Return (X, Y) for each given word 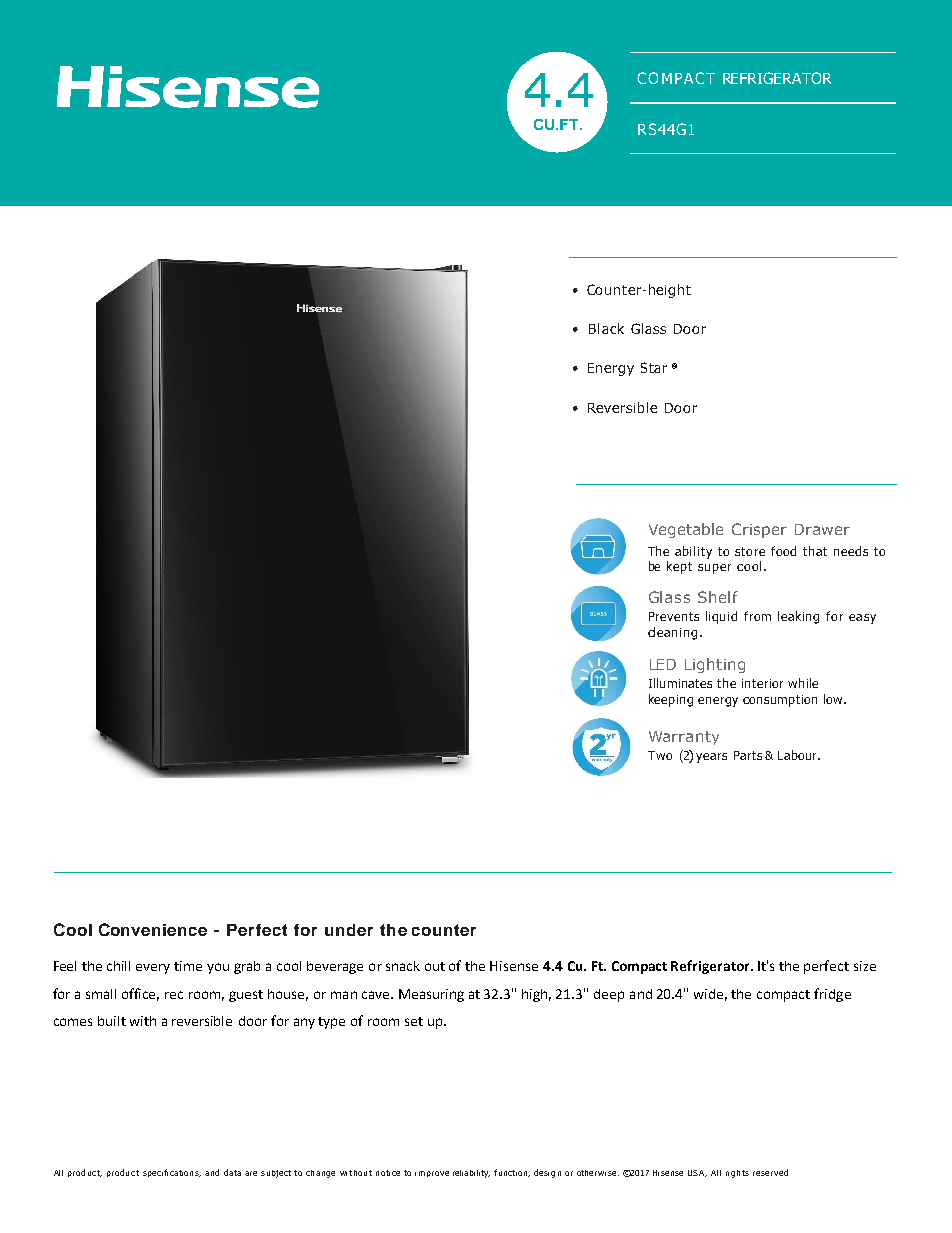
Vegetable (686, 530)
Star (654, 367)
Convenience (153, 929)
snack (403, 966)
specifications (172, 1173)
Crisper (759, 530)
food (783, 551)
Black (606, 328)
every (153, 969)
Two (660, 755)
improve (432, 1174)
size (865, 966)
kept (679, 567)
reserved (770, 1172)
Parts (748, 755)
